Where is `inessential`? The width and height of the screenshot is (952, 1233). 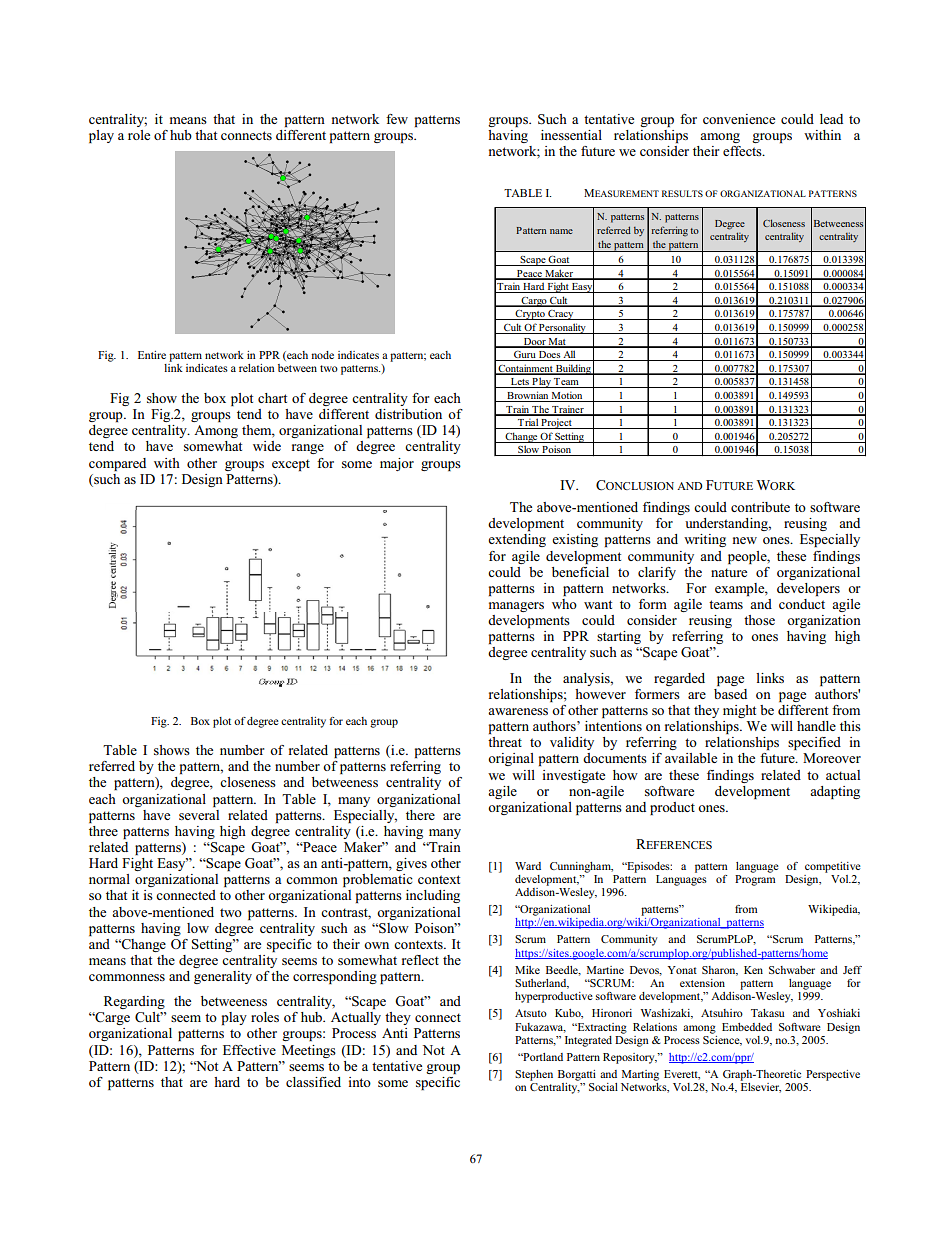 inessential is located at coordinates (571, 135).
